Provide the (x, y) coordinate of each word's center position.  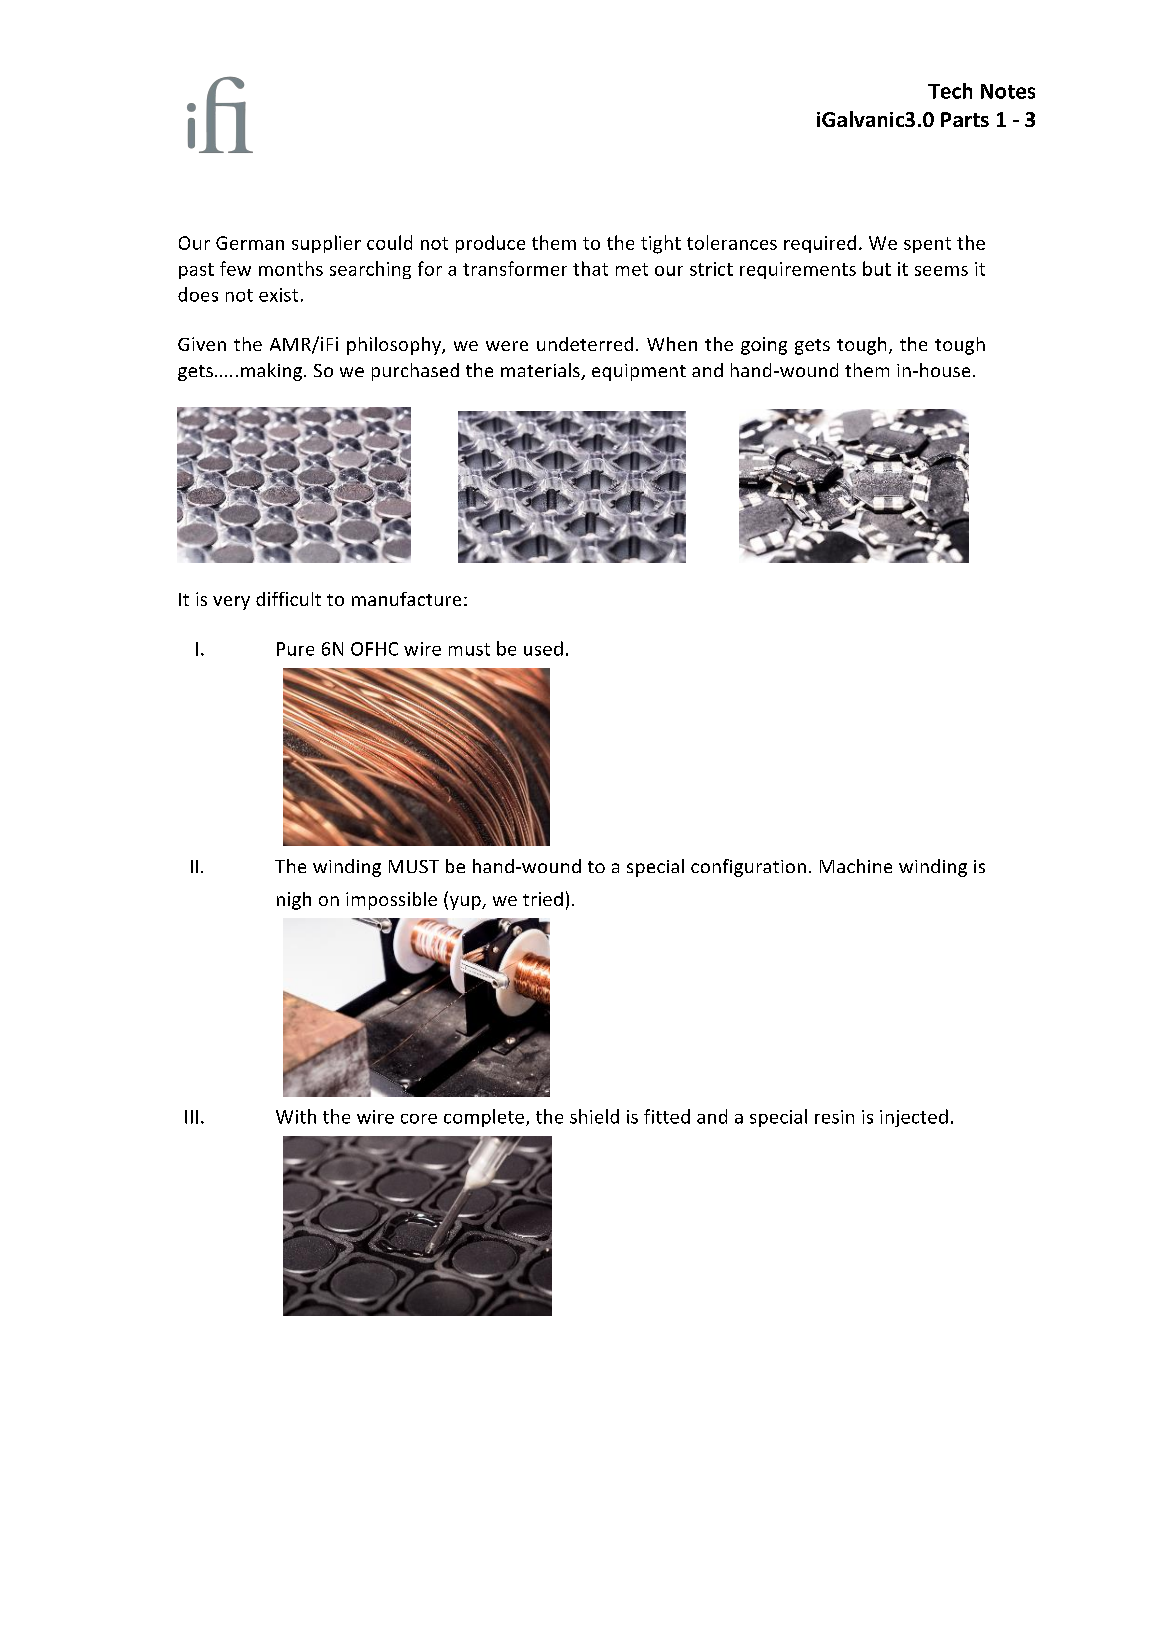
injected (914, 1118)
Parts (965, 119)
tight (661, 244)
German (250, 243)
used (543, 648)
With (296, 1116)
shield (594, 1116)
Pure (295, 649)
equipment (639, 372)
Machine (856, 866)
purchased (415, 372)
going (764, 346)
